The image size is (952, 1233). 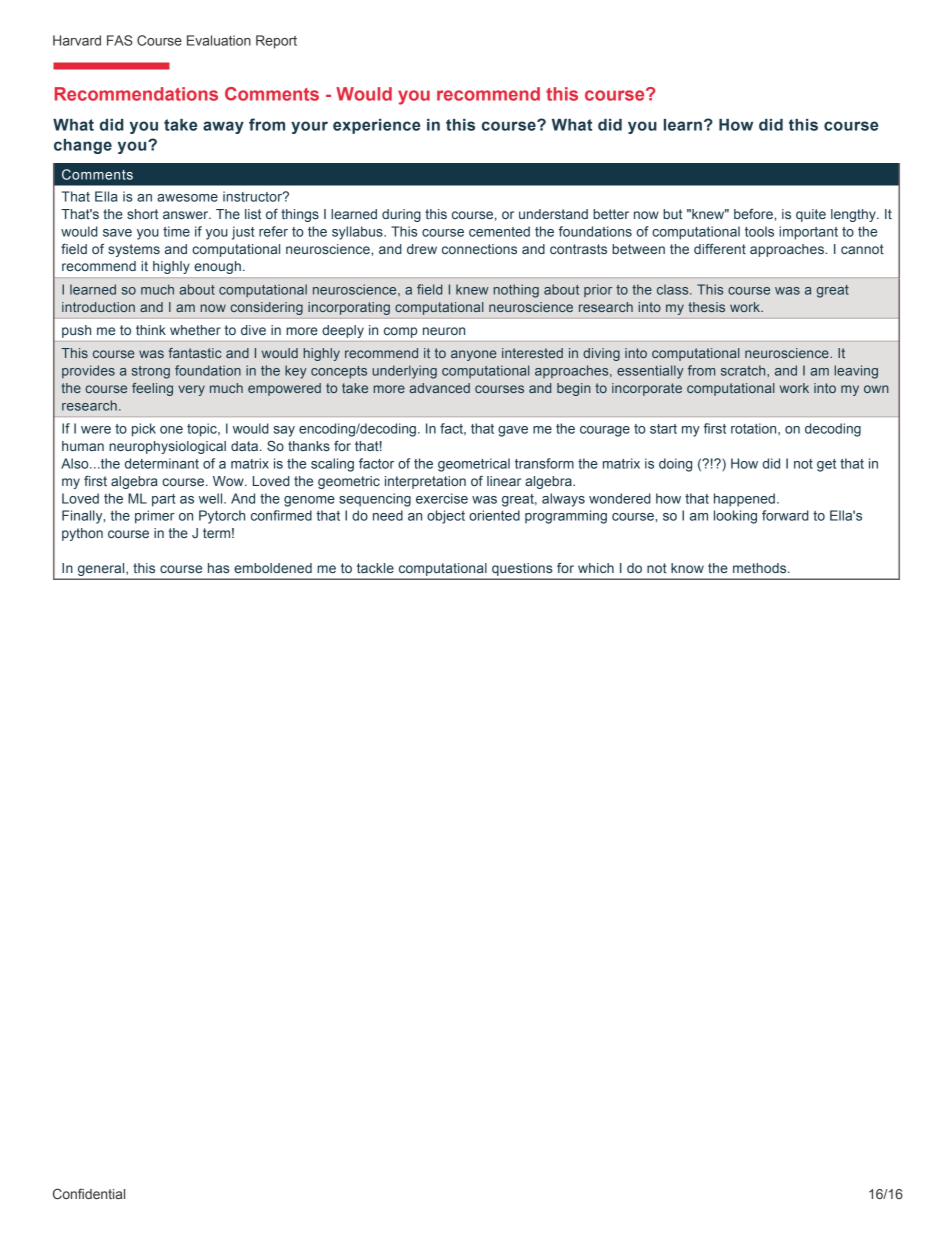 What do you see at coordinates (219, 40) in the document?
I see `Evaluation` at bounding box center [219, 40].
